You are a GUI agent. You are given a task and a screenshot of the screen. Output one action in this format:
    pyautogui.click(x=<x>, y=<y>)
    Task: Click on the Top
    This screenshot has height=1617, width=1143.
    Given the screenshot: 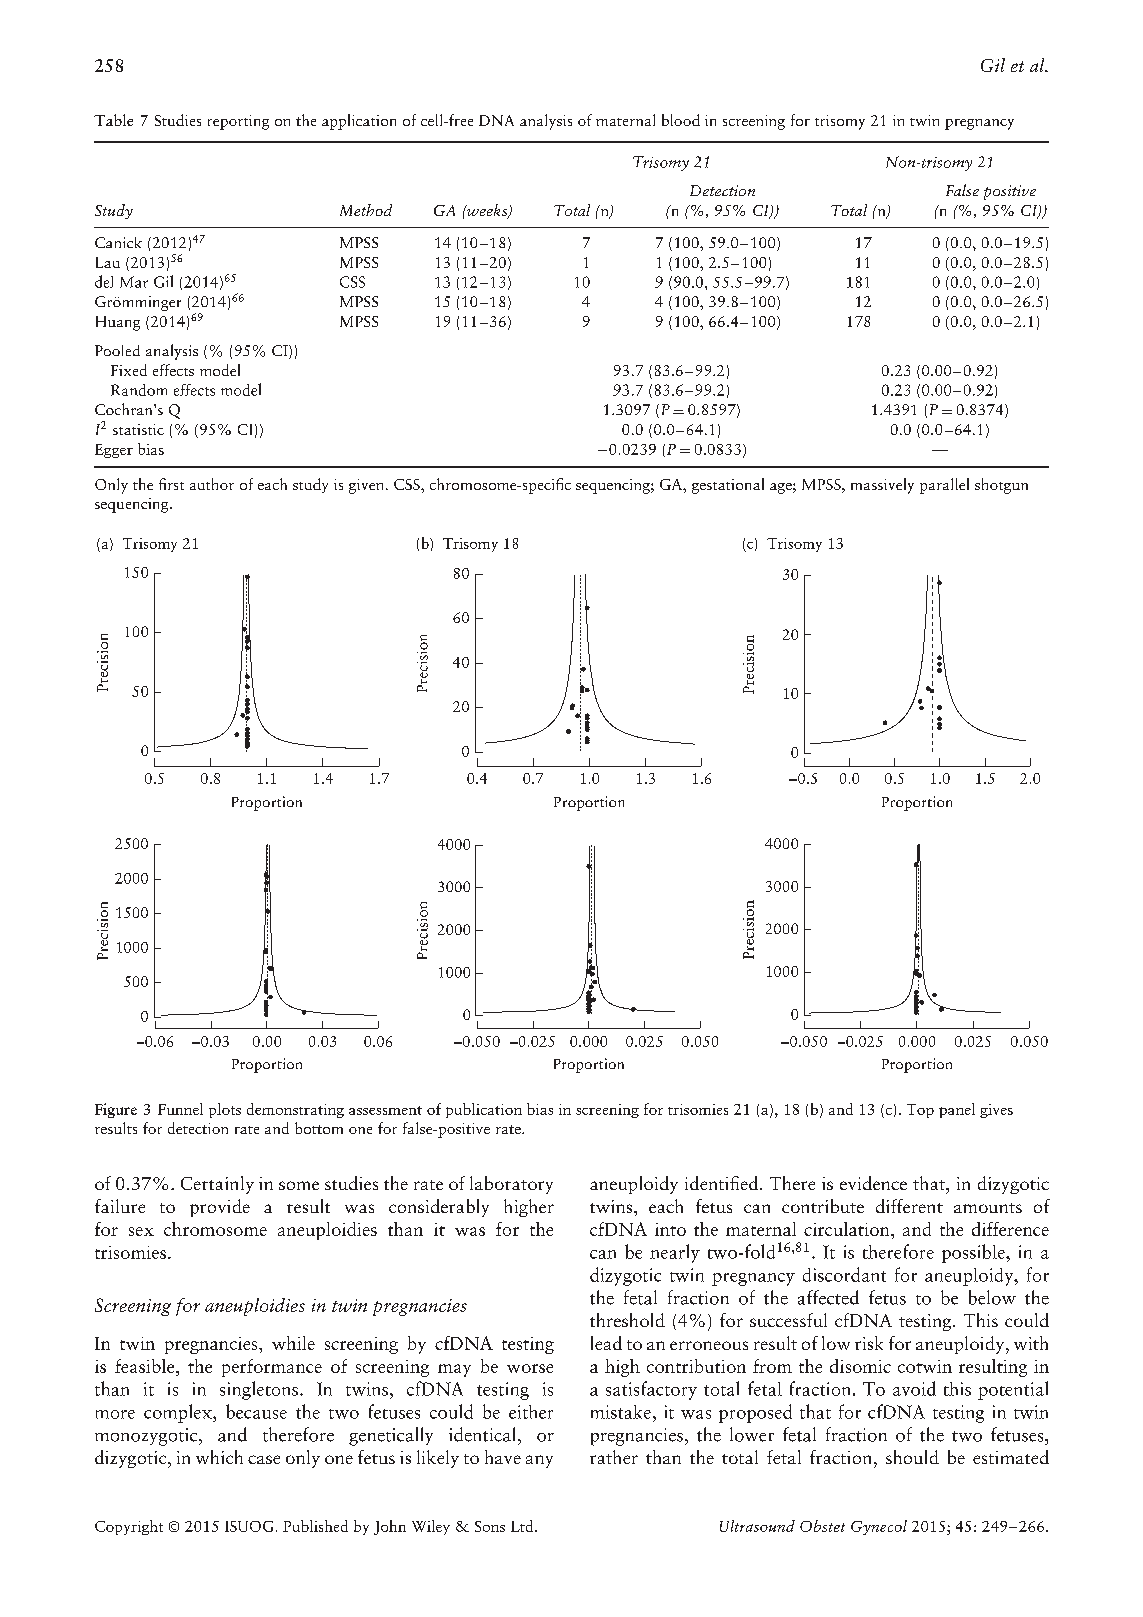 What is the action you would take?
    pyautogui.click(x=920, y=1111)
